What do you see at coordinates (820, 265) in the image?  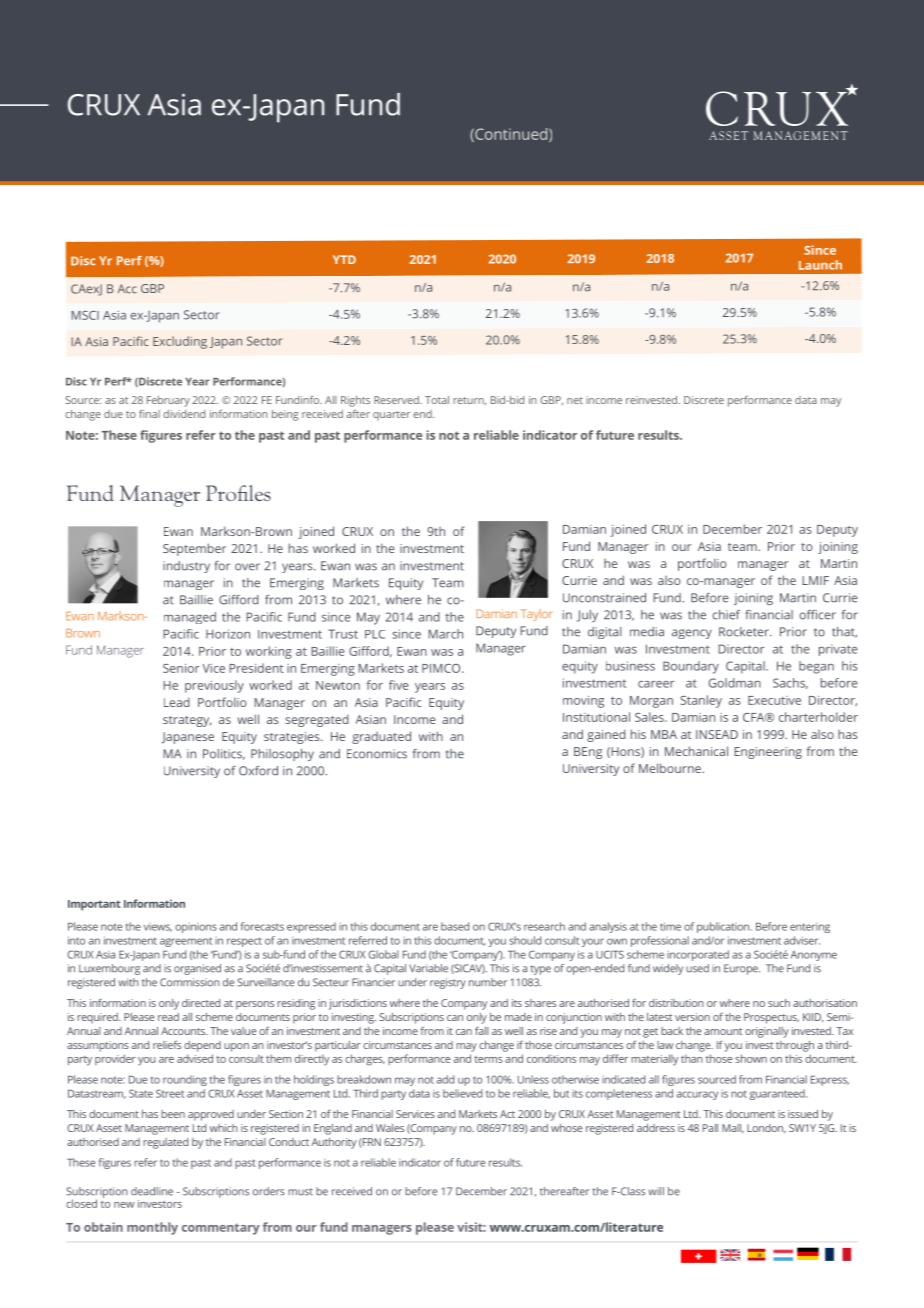 I see `Launch` at bounding box center [820, 265].
